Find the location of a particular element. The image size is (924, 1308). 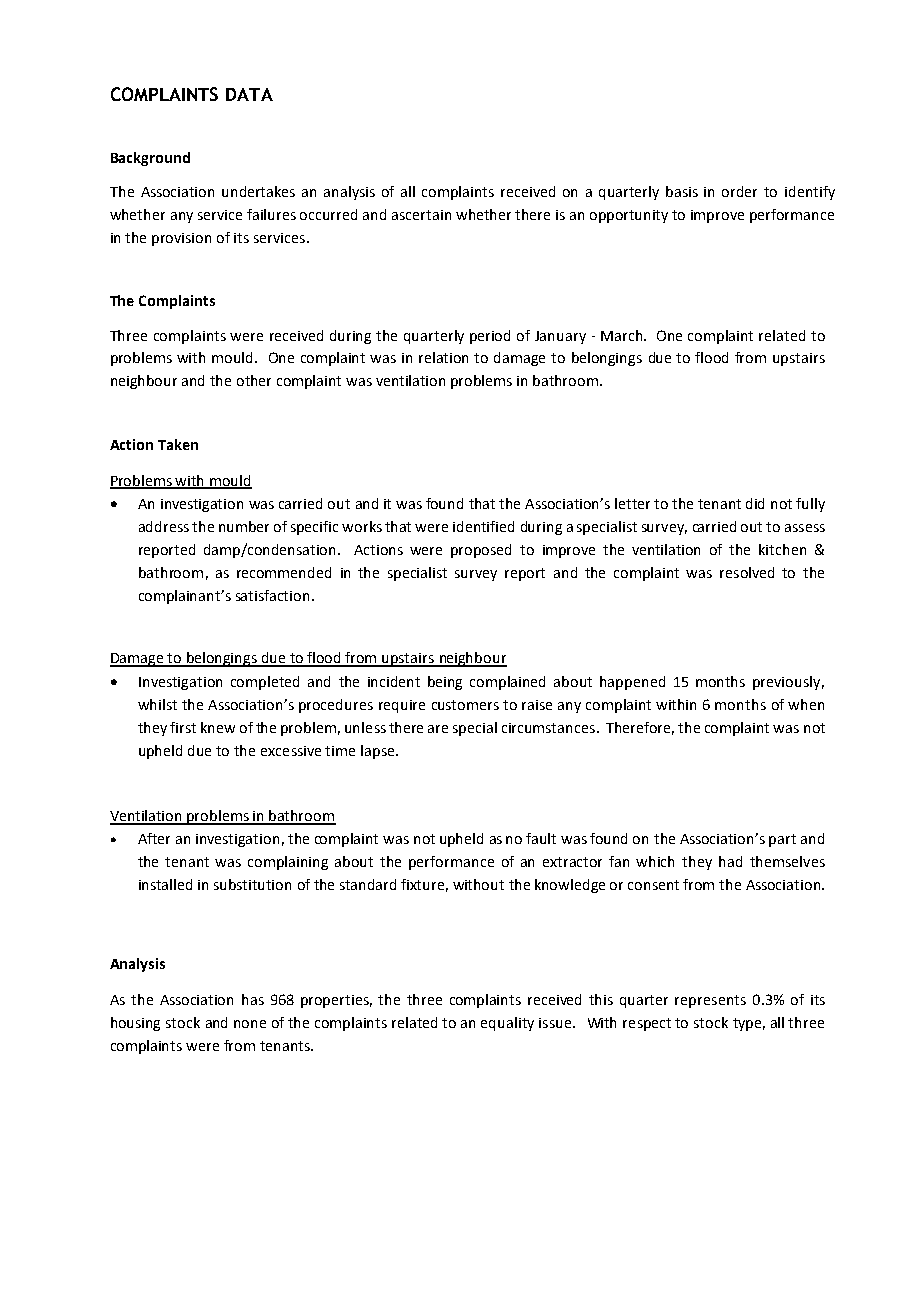

did is located at coordinates (755, 503).
